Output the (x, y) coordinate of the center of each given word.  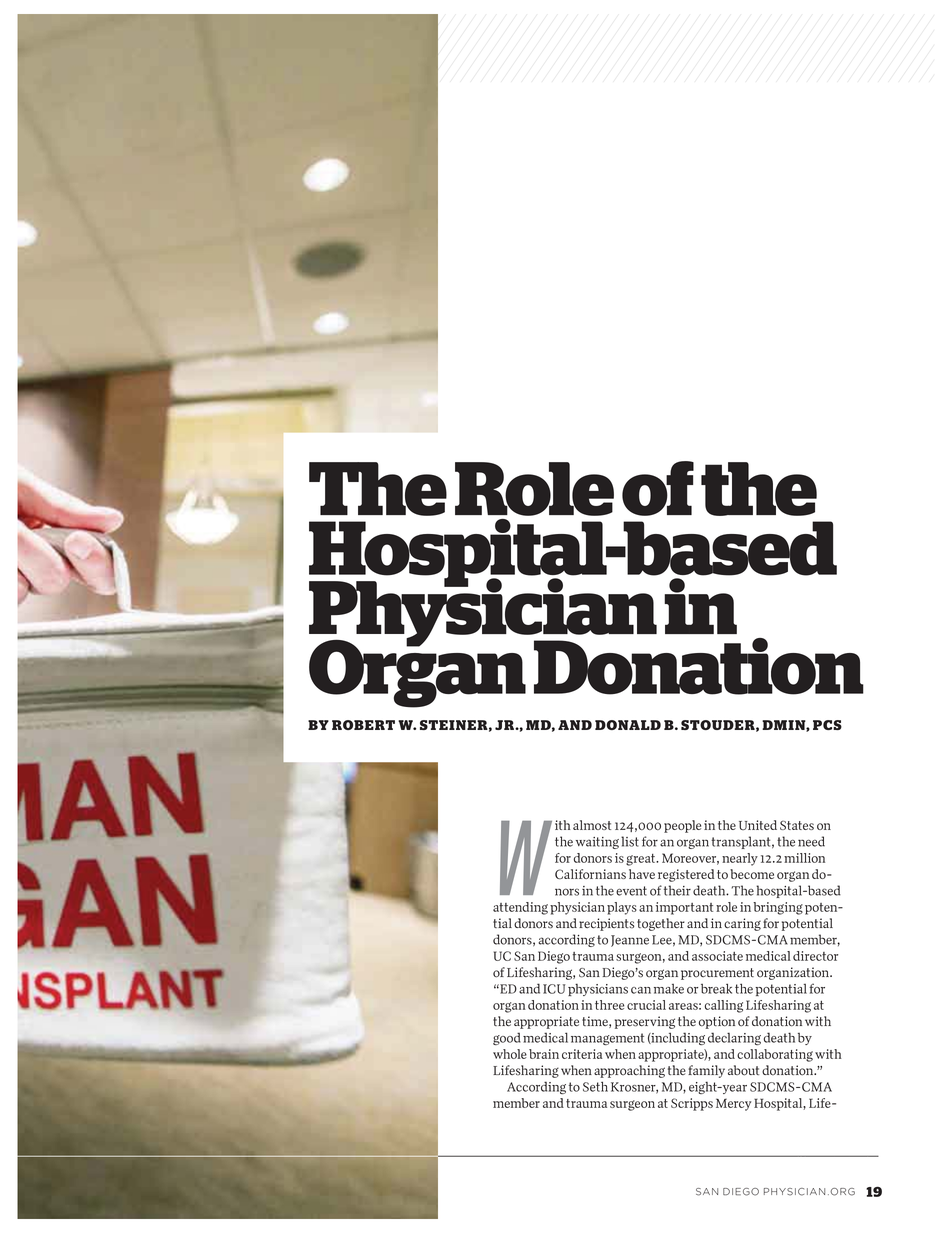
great (642, 860)
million (804, 858)
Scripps (692, 1104)
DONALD (628, 725)
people (682, 826)
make (669, 989)
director (815, 956)
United (758, 825)
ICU (554, 989)
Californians (590, 874)
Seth (595, 1086)
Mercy (733, 1104)
